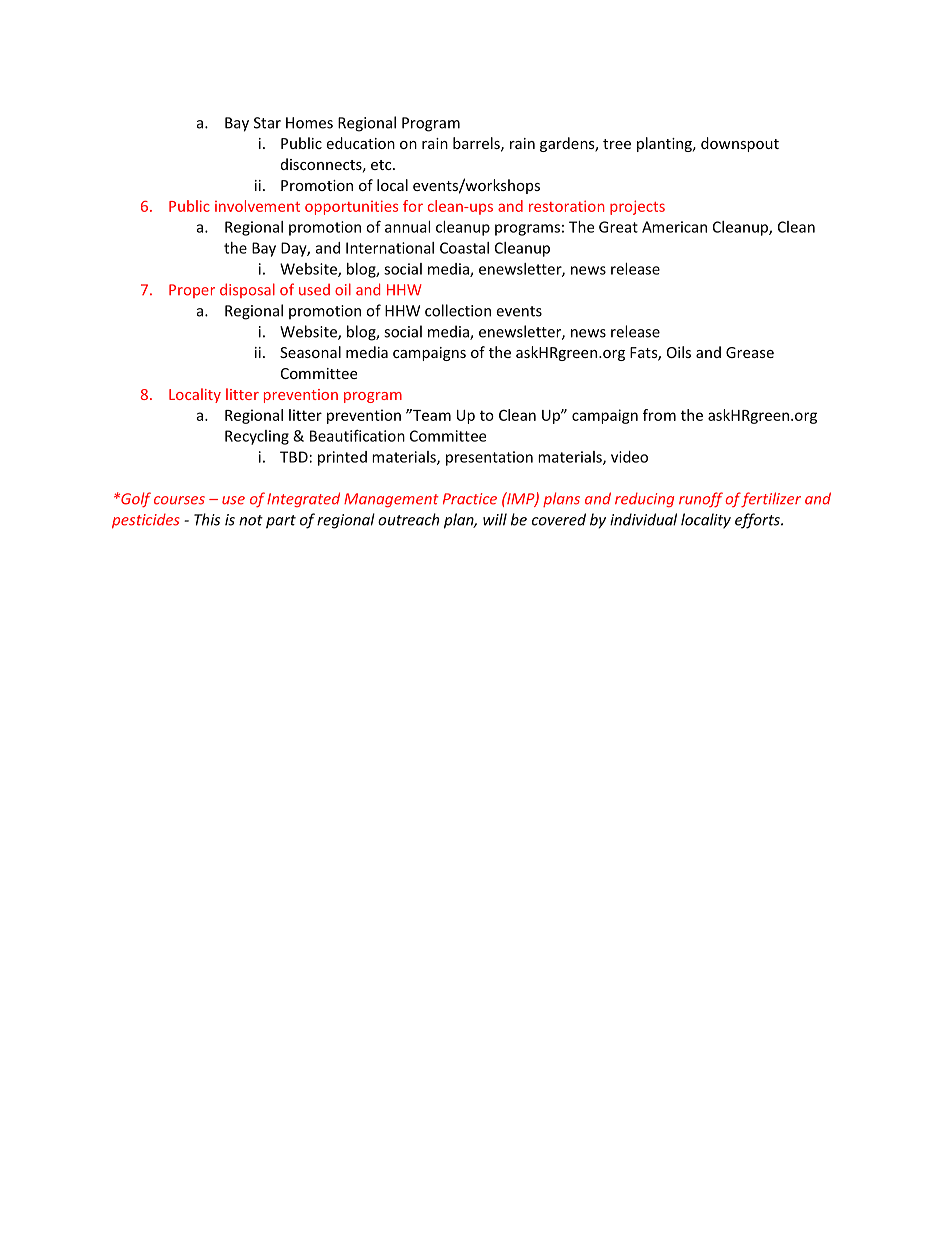 Image resolution: width=952 pixels, height=1233 pixels. What do you see at coordinates (207, 519) in the screenshot?
I see `This` at bounding box center [207, 519].
